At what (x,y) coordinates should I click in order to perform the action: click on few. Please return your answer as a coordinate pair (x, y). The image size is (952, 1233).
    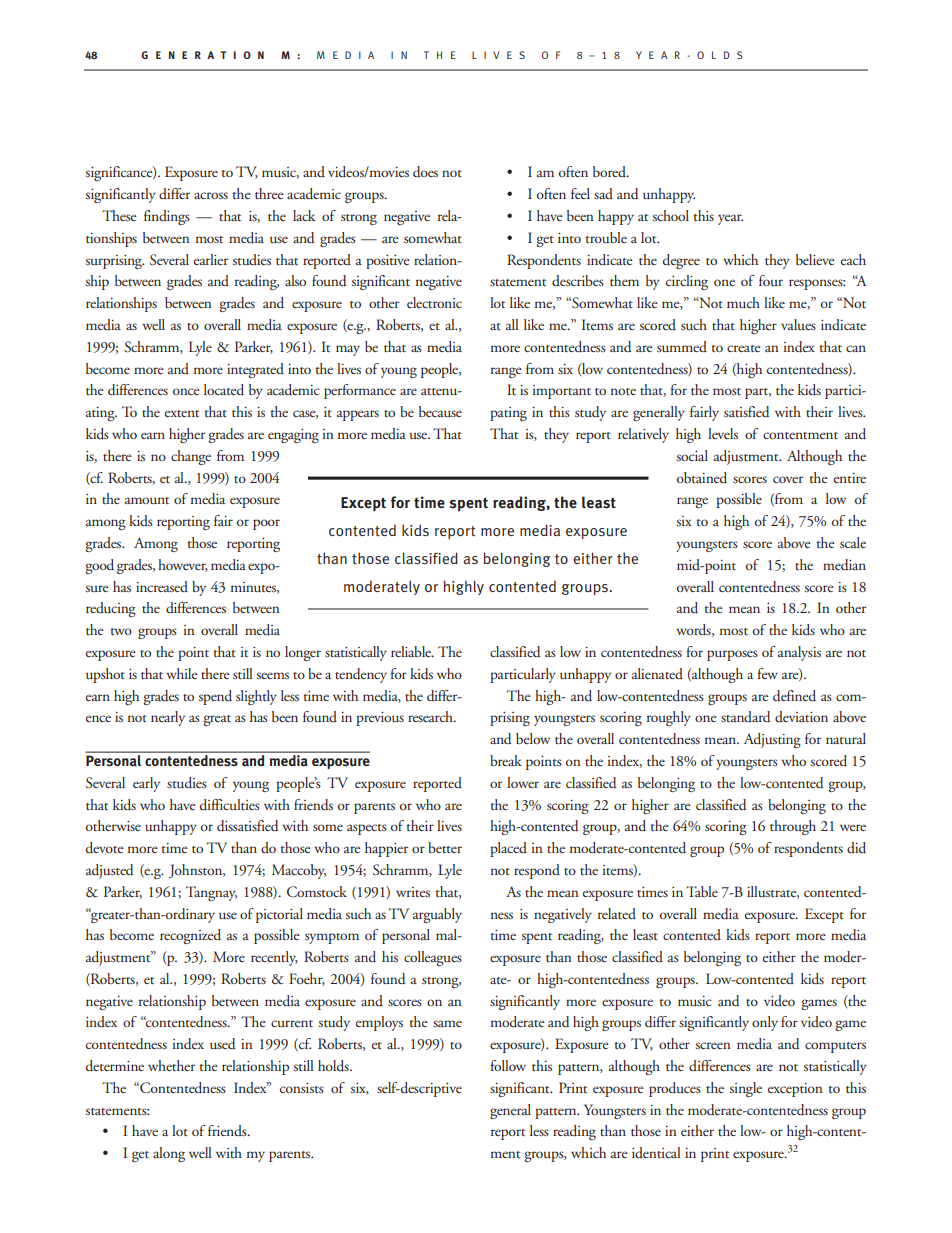
    Looking at the image, I should click on (767, 673).
